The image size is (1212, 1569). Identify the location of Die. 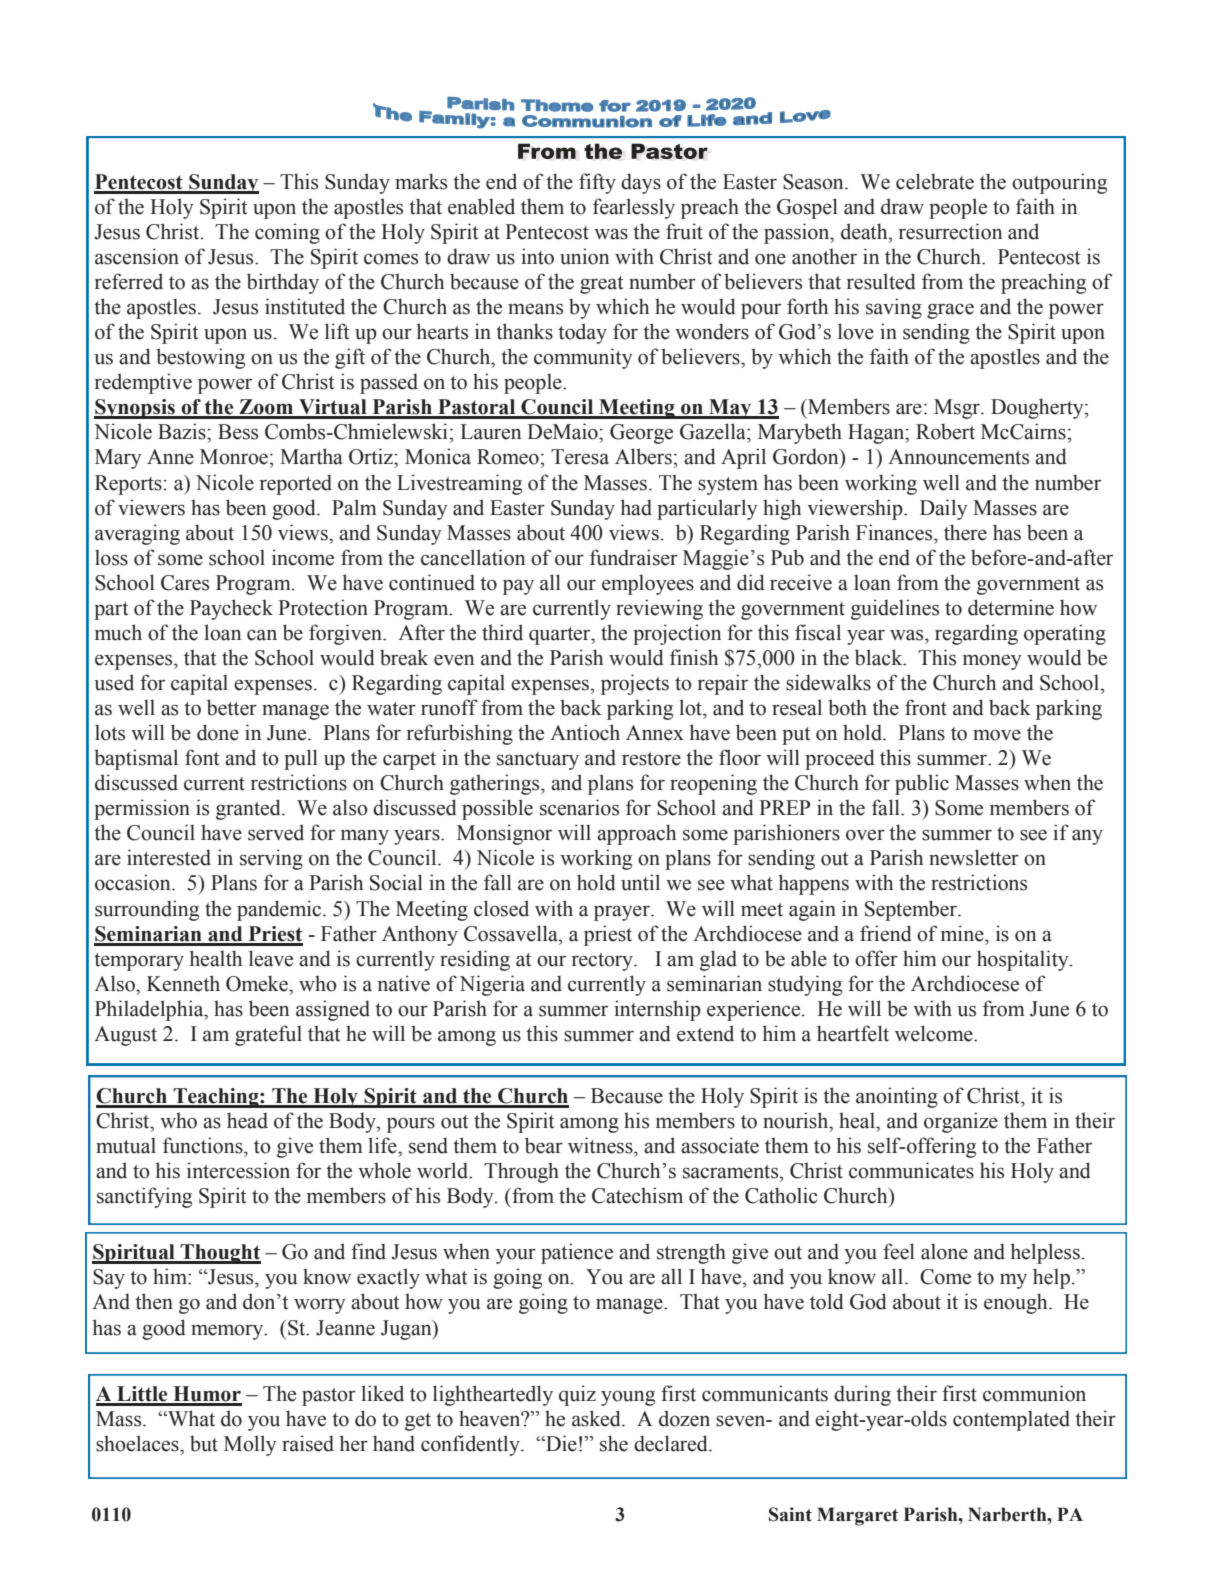
(560, 1443).
